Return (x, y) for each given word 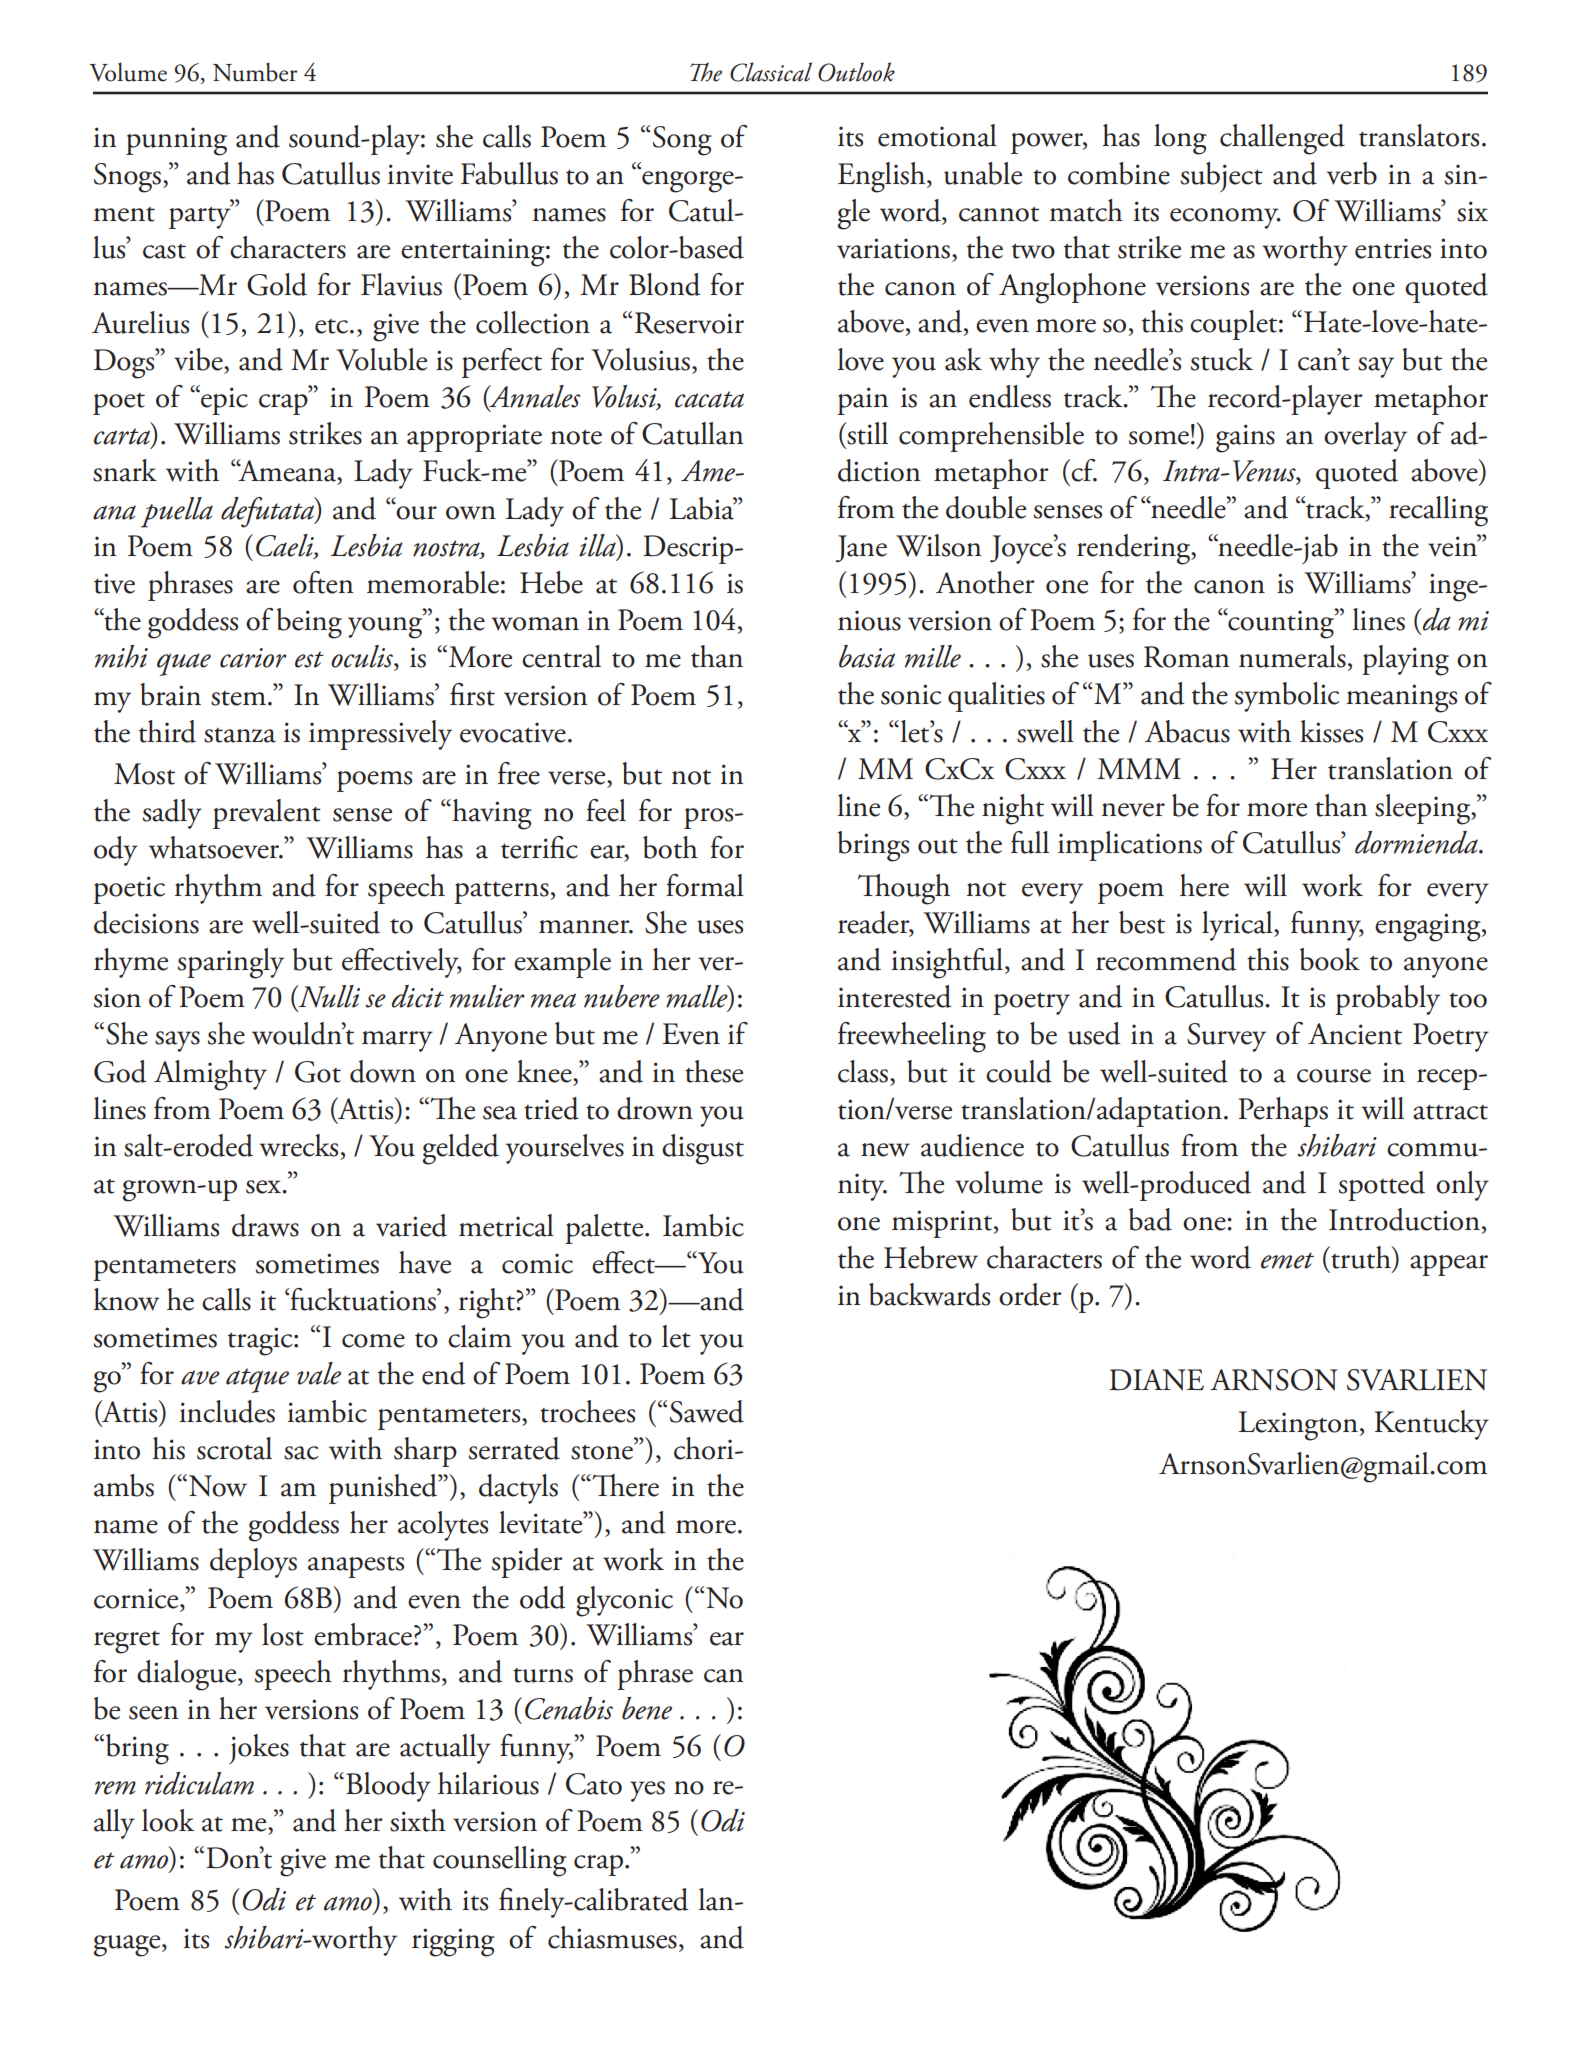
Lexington (1299, 1426)
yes (647, 1791)
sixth (418, 1820)
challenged (1282, 139)
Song (682, 141)
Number (255, 72)
